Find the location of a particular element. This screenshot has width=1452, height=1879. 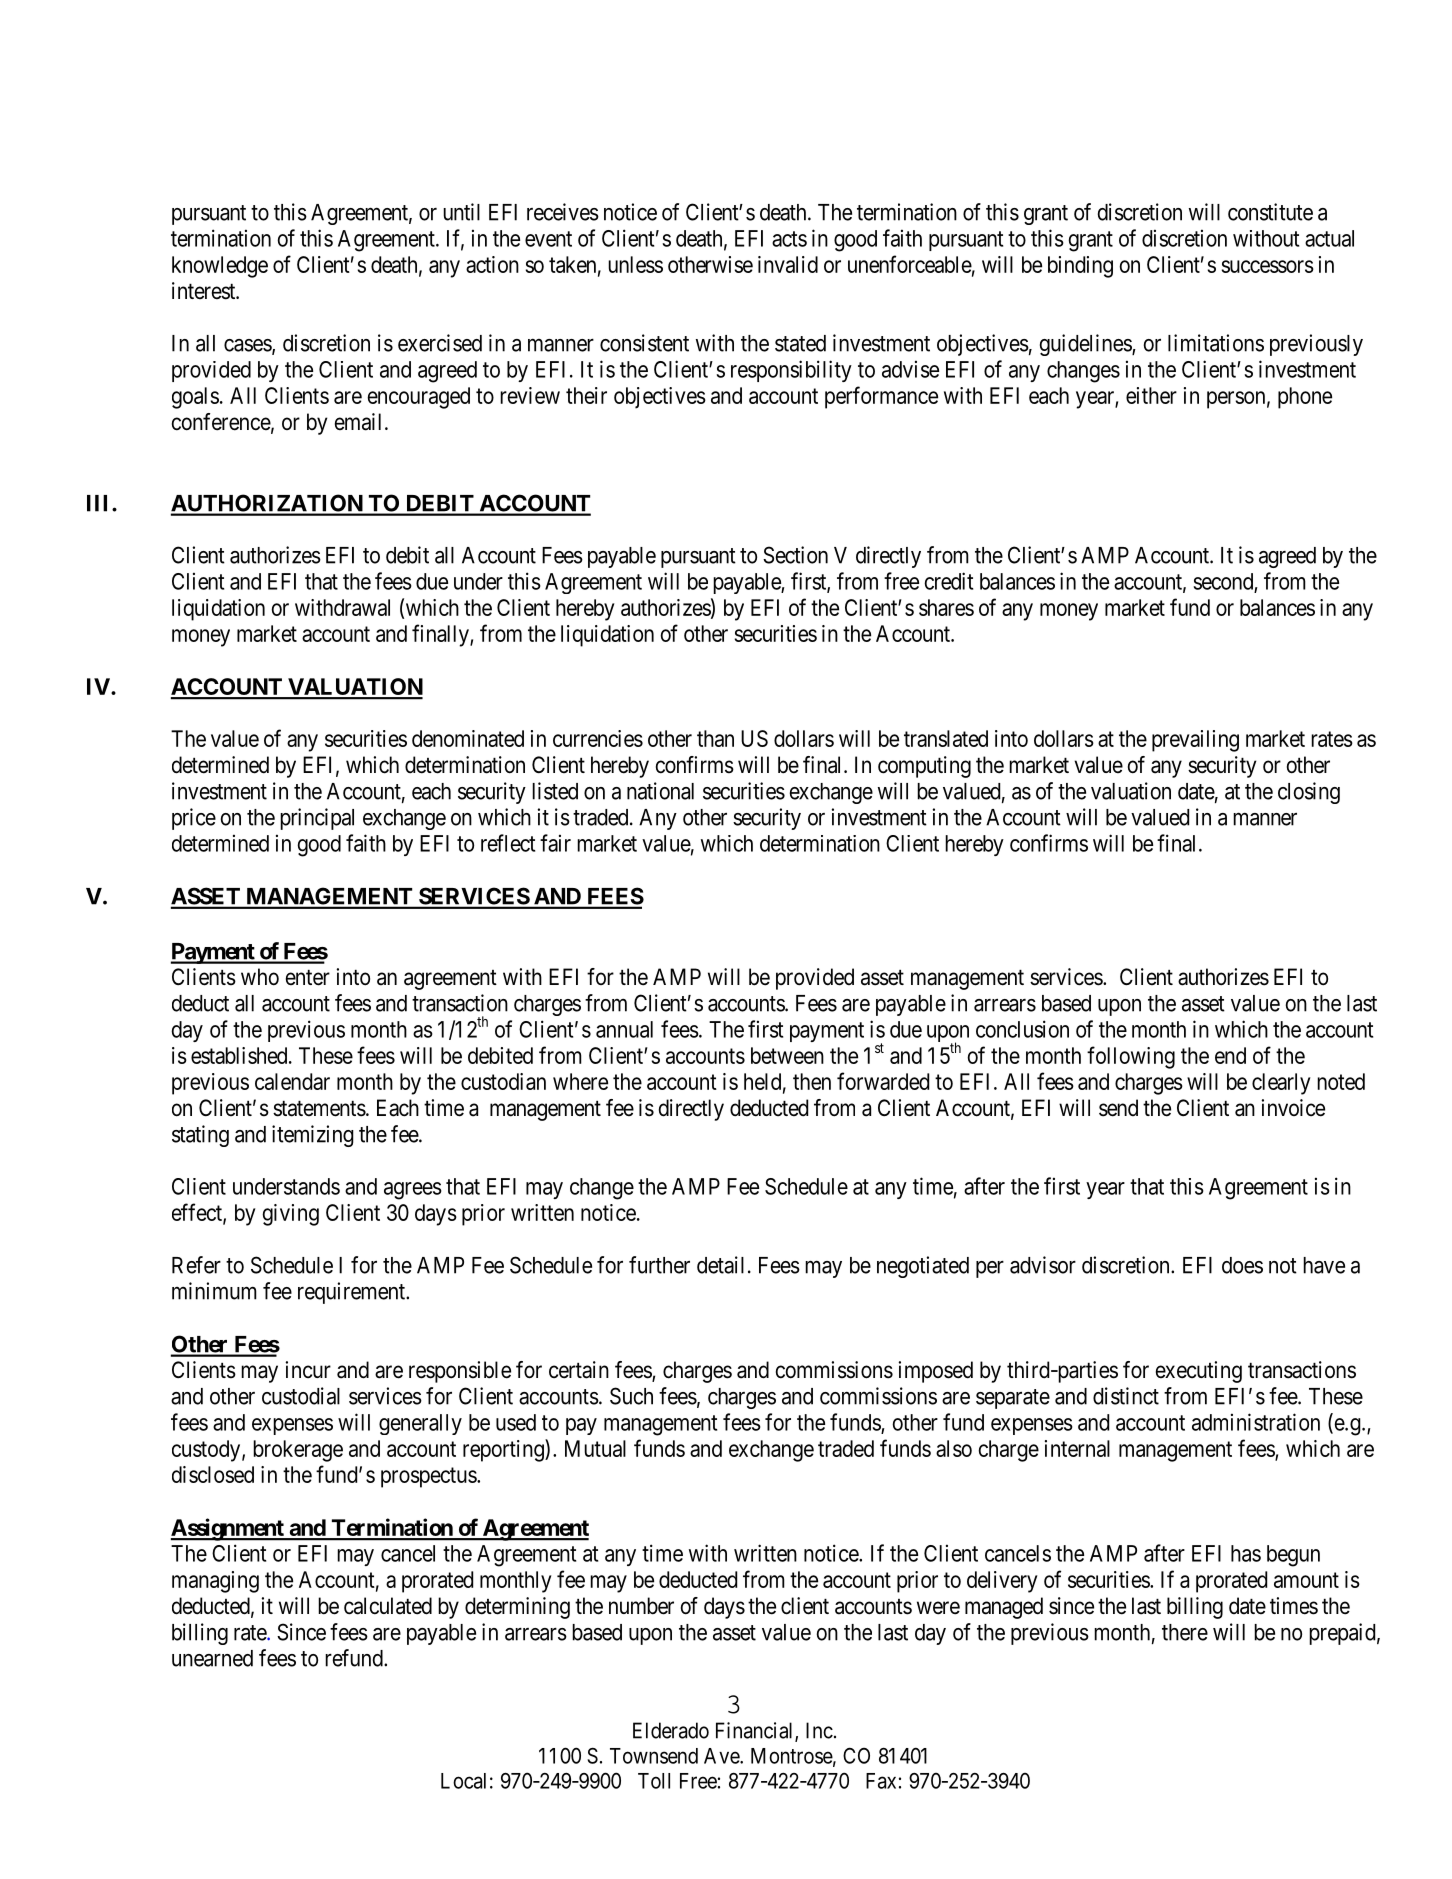

knowledge is located at coordinates (220, 267).
